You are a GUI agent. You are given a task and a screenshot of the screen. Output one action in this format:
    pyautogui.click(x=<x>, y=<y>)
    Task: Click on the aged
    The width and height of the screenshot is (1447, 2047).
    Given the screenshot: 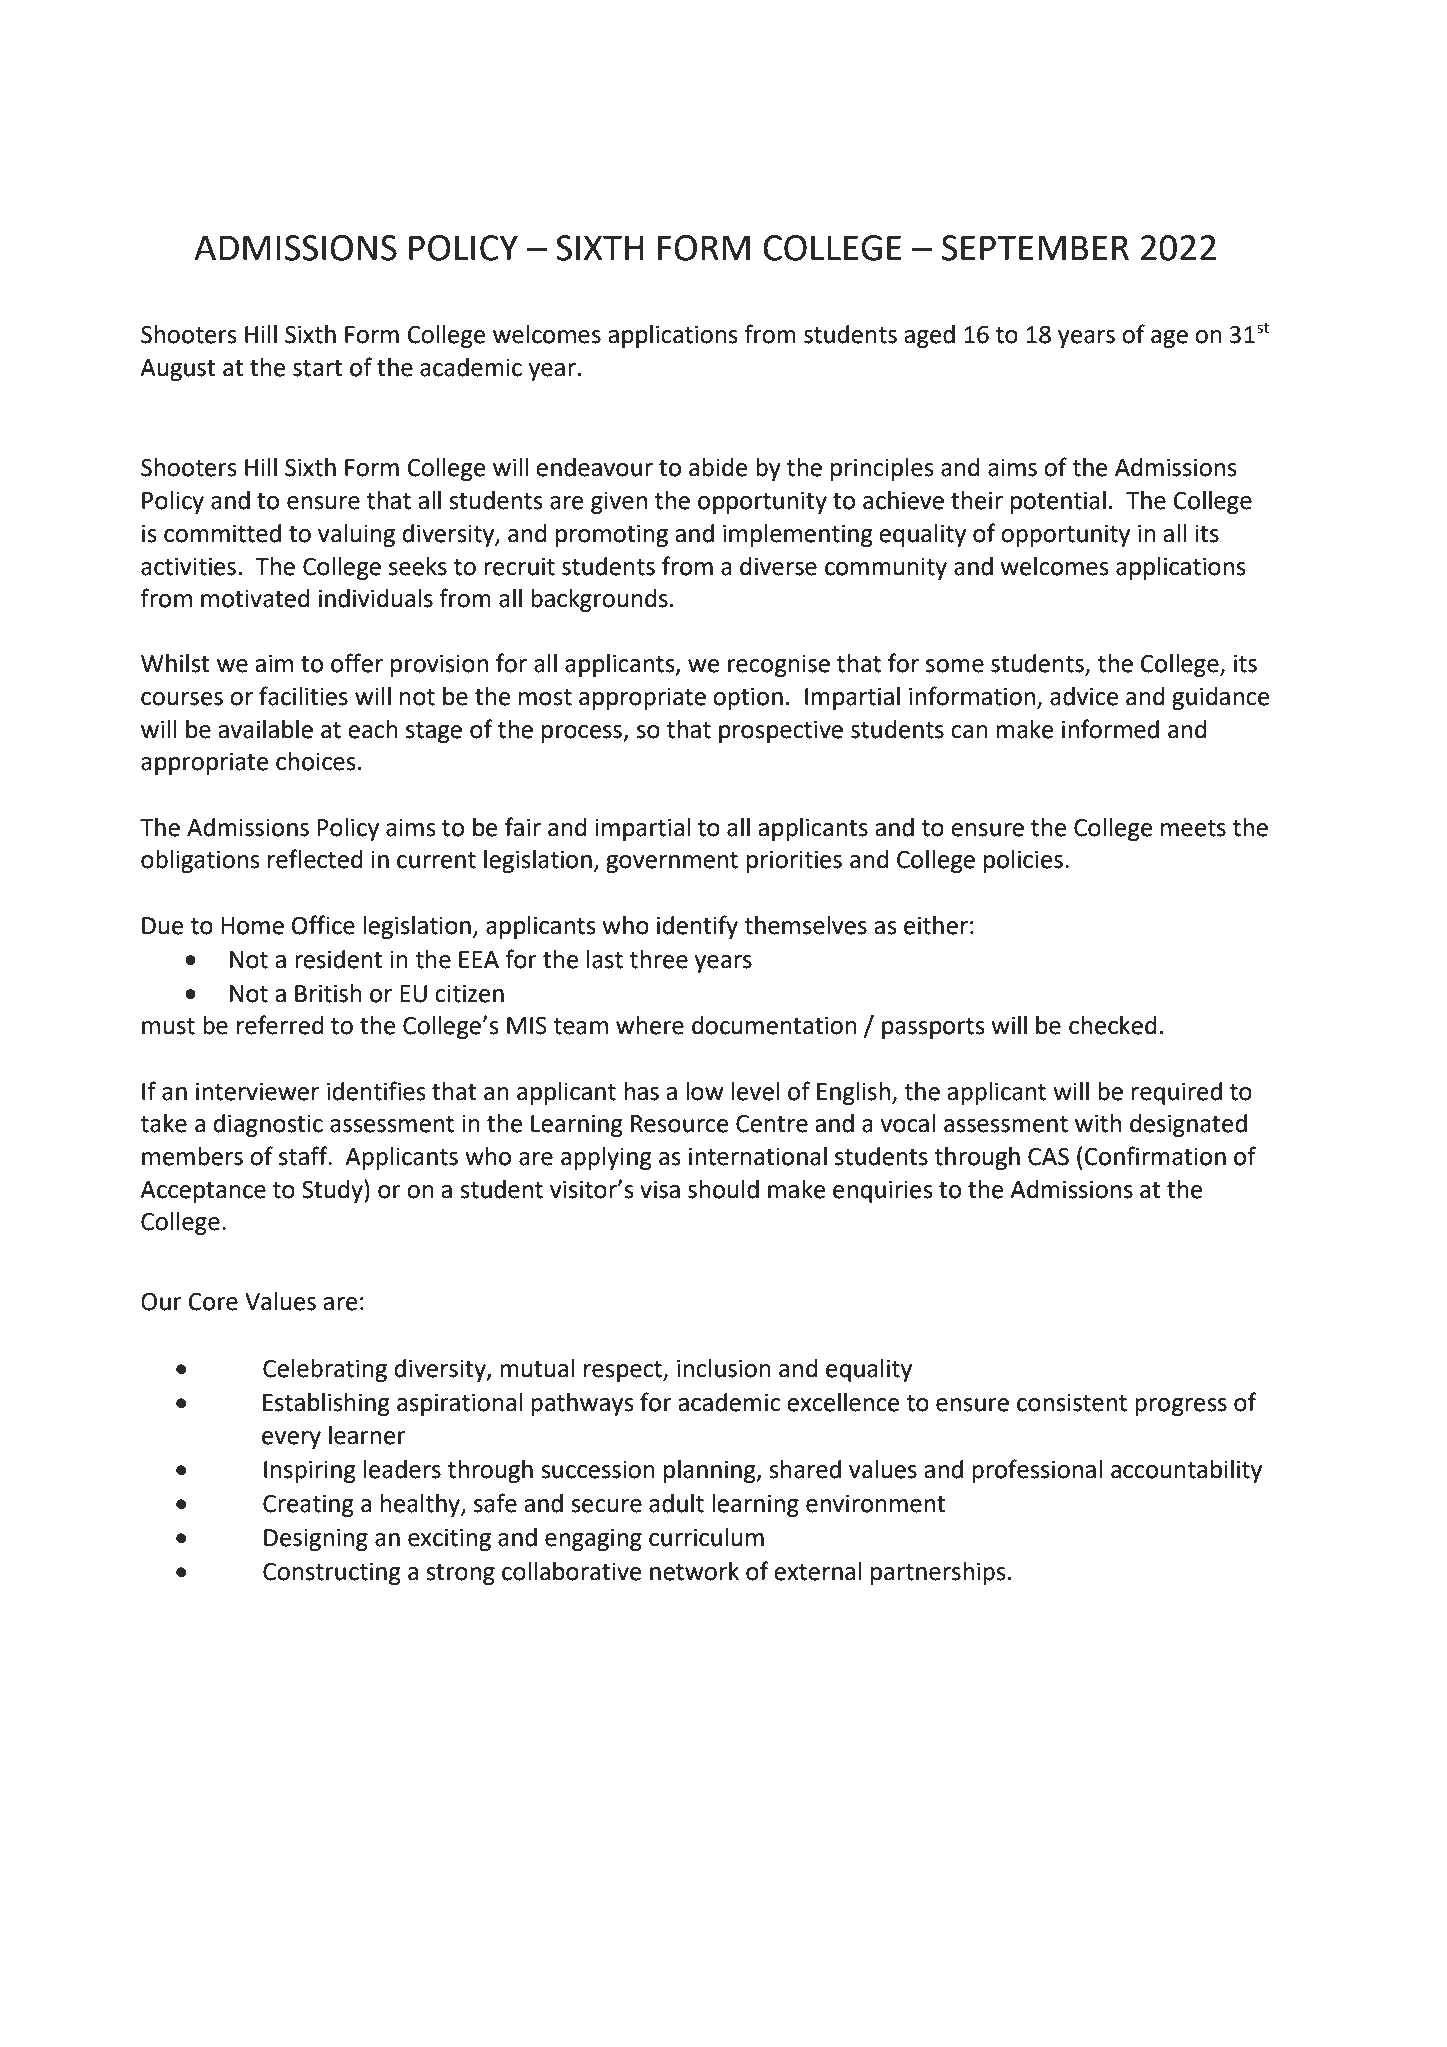 What is the action you would take?
    pyautogui.click(x=929, y=336)
